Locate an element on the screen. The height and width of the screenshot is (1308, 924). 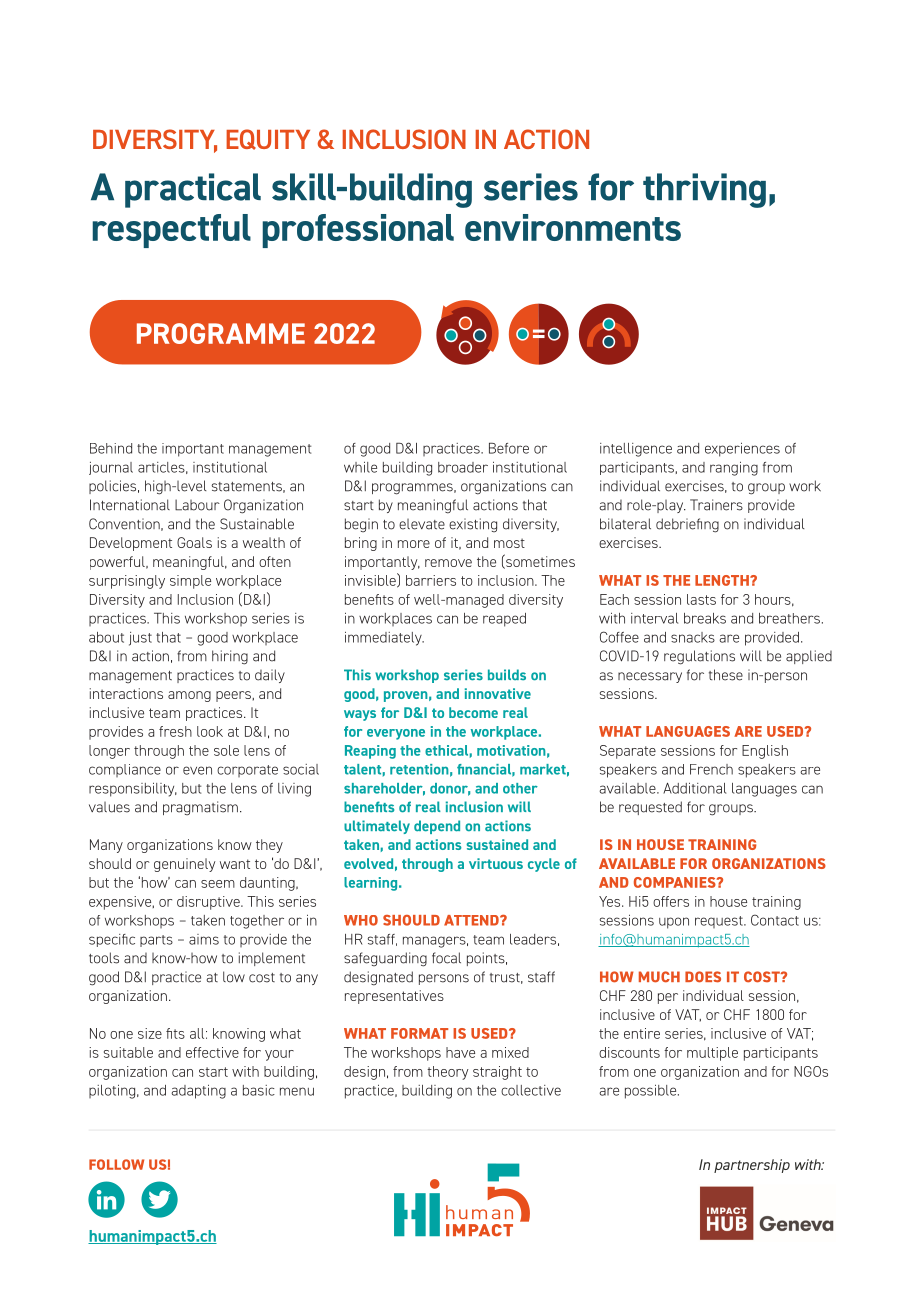
depend is located at coordinates (437, 827).
